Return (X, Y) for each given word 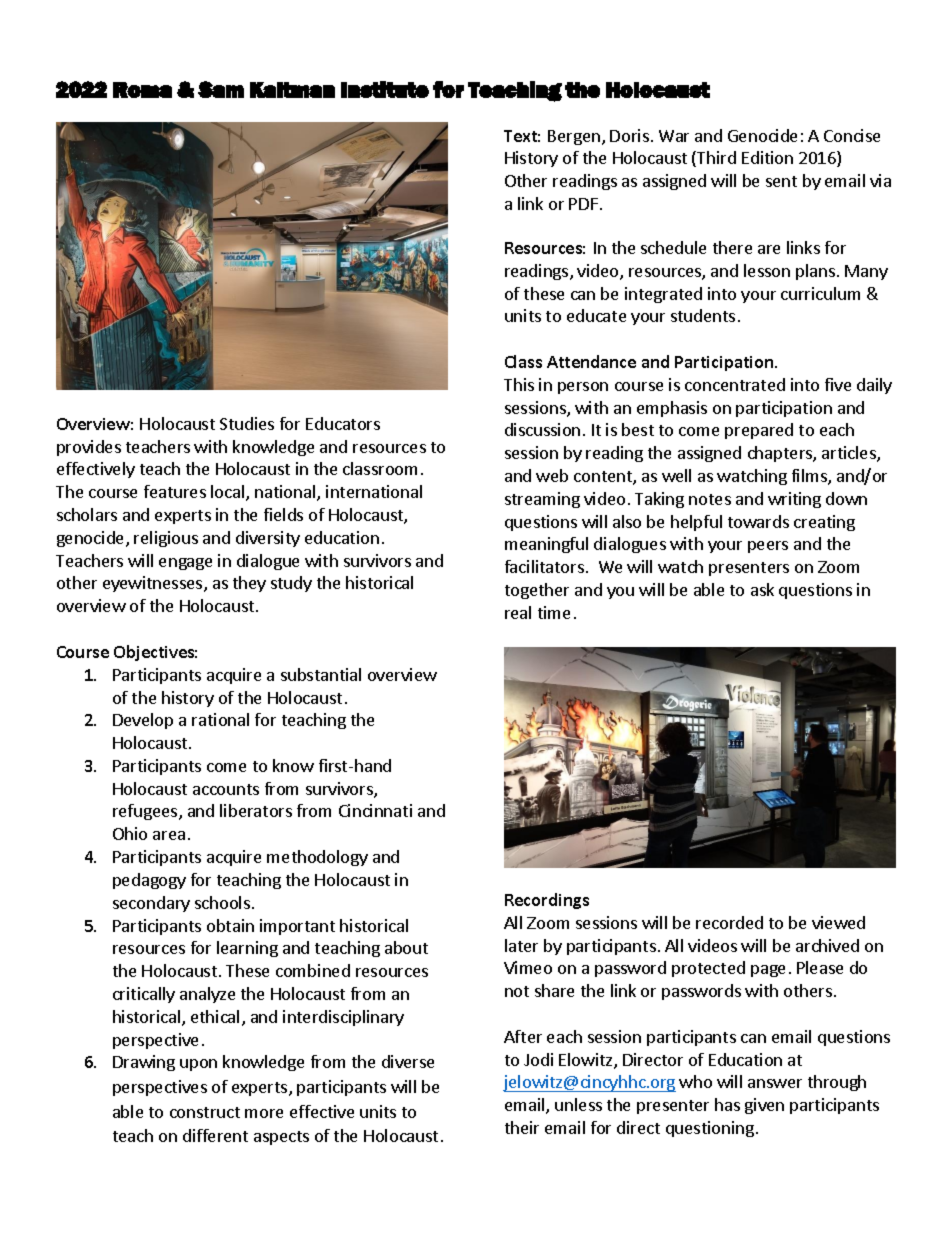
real (518, 612)
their (522, 1127)
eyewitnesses (154, 584)
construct (205, 1112)
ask (762, 589)
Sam (221, 89)
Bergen (574, 137)
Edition (767, 157)
